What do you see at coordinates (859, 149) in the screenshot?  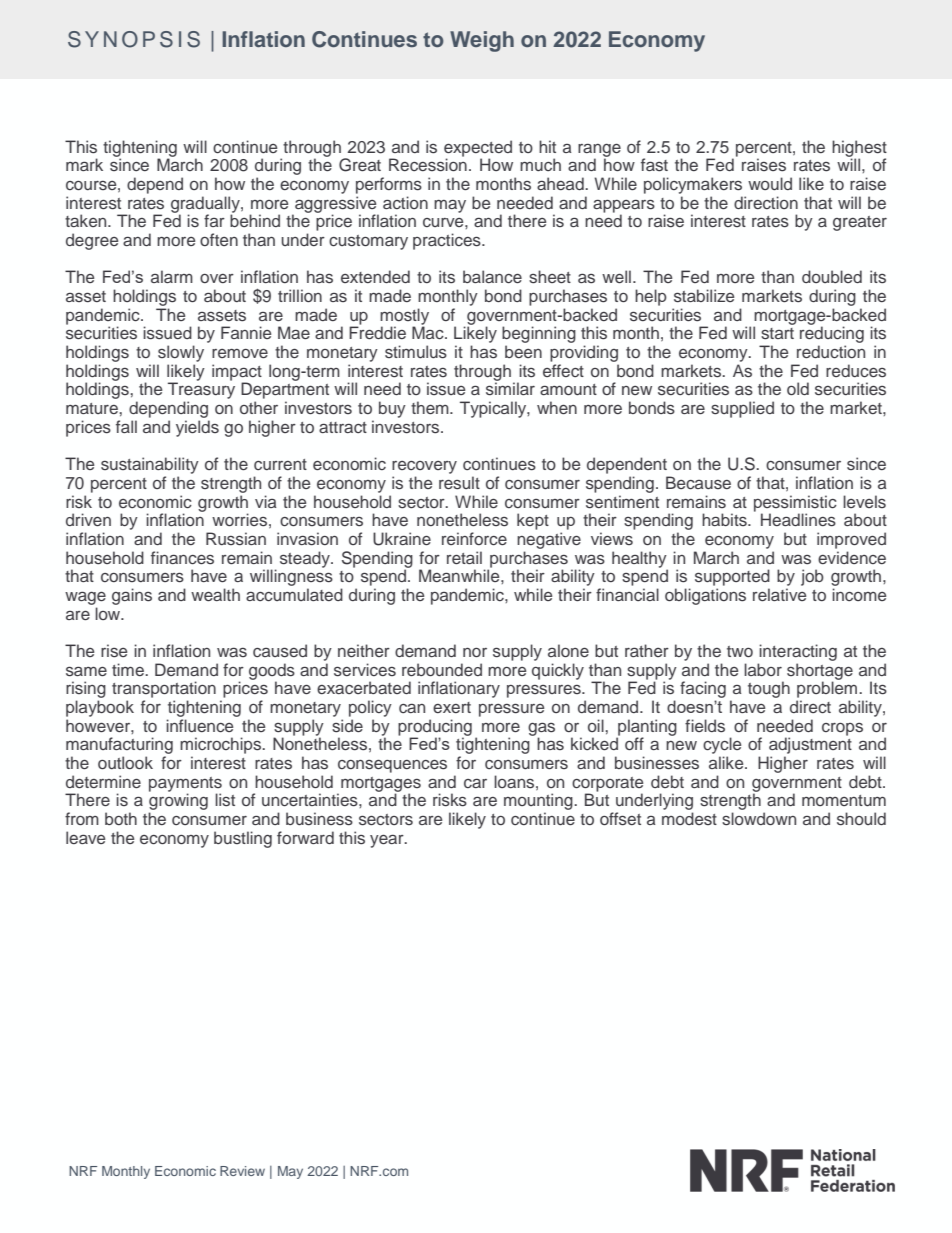 I see `highest` at bounding box center [859, 149].
